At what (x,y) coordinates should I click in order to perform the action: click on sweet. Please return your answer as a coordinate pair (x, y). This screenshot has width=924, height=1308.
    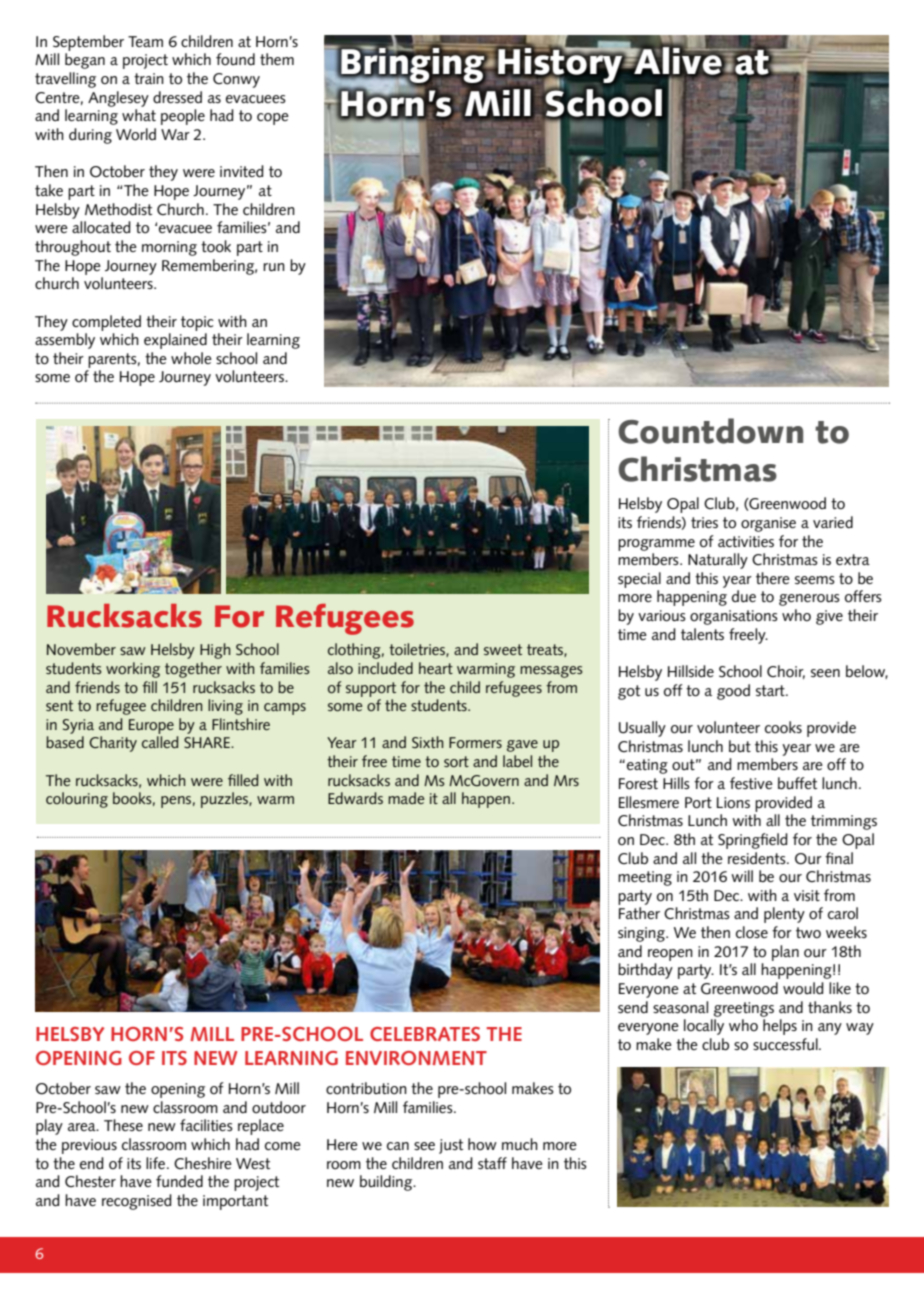
    Looking at the image, I should click on (503, 649).
